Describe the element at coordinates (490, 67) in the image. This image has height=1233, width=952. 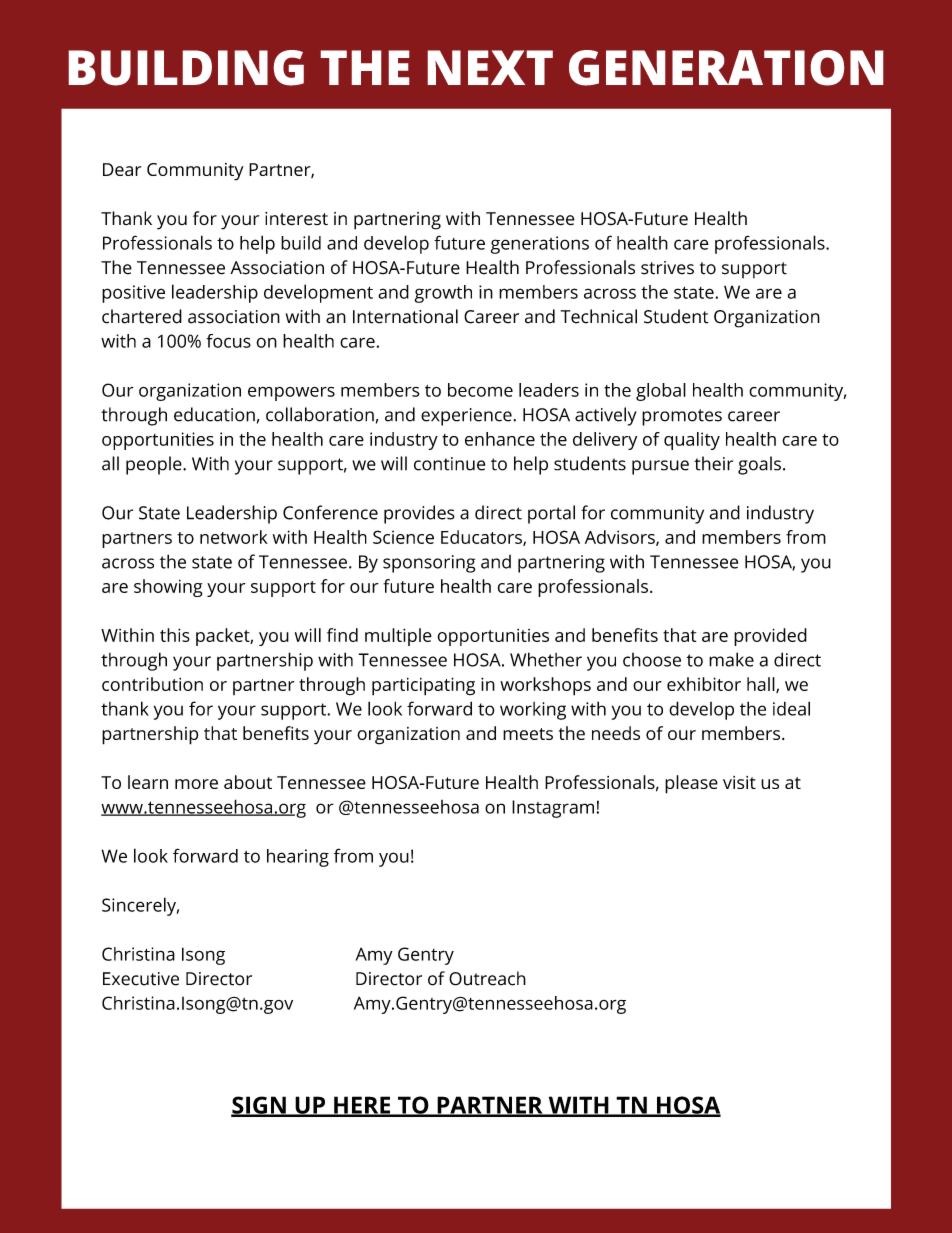
I see `NEXT` at that location.
